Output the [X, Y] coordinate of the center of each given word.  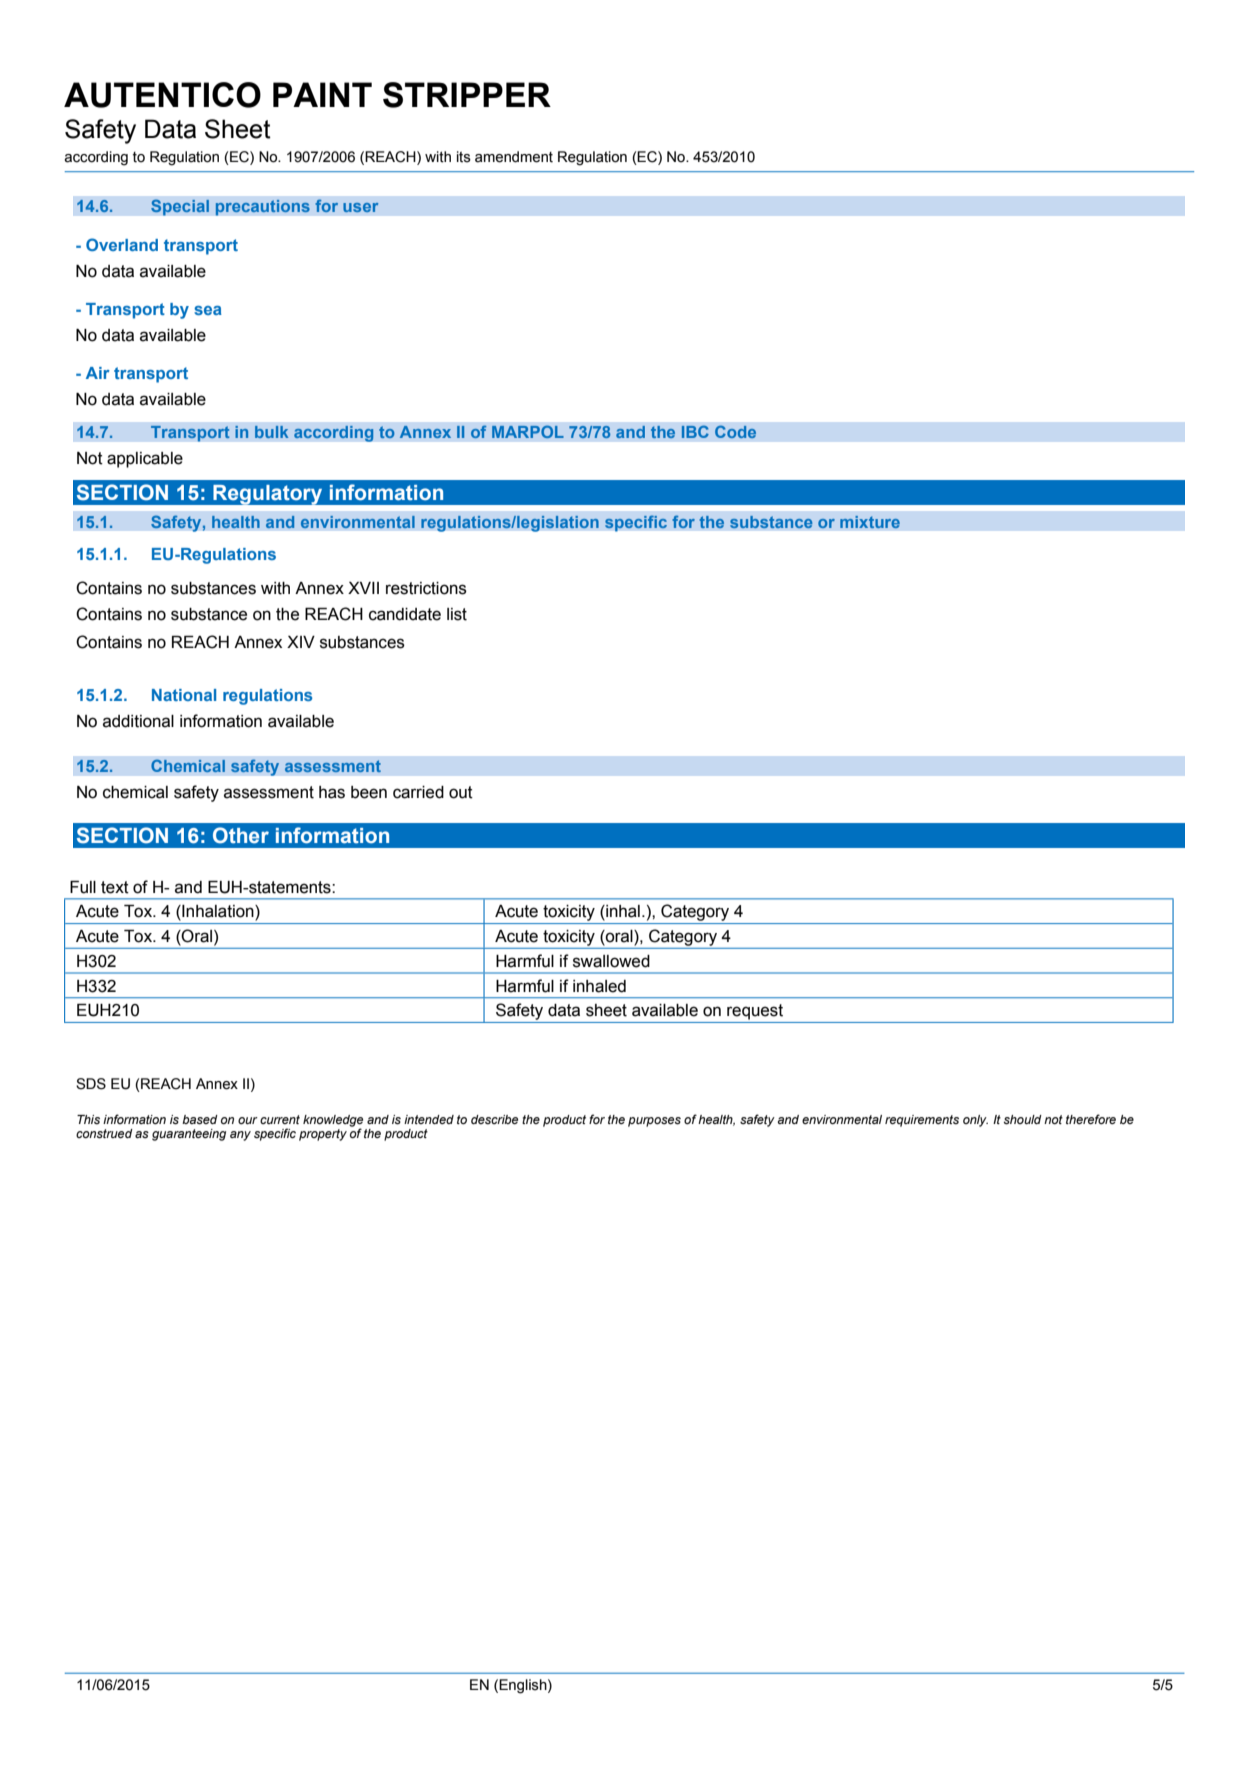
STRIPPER [467, 95]
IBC [695, 431]
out [461, 792]
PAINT [322, 94]
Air [98, 373]
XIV [301, 642]
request [755, 1012]
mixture [870, 522]
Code [735, 431]
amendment [514, 157]
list [457, 614]
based [200, 1120]
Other [241, 835]
